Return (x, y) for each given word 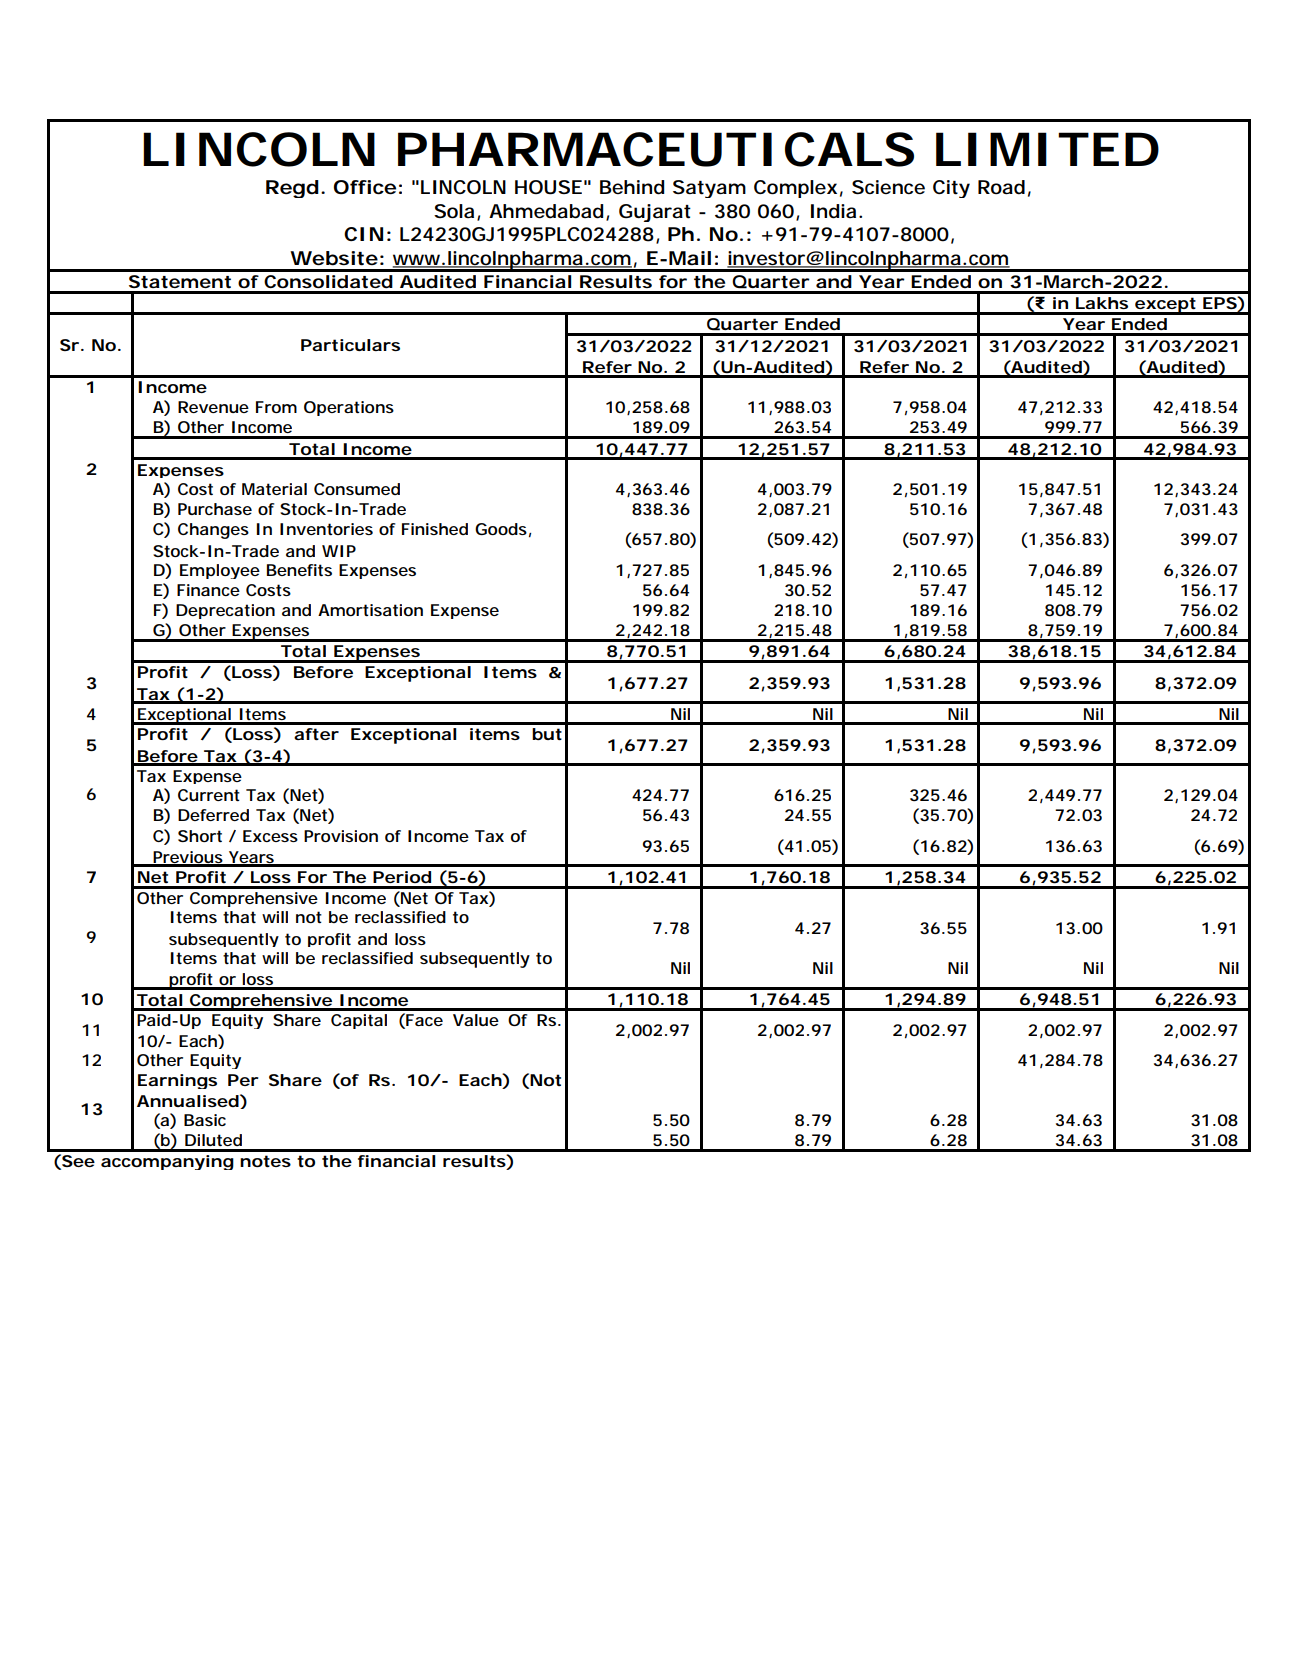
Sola (454, 211)
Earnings (177, 1081)
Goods (501, 529)
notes (265, 1161)
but (547, 734)
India (833, 211)
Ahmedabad (546, 211)
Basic (205, 1120)
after (316, 734)
